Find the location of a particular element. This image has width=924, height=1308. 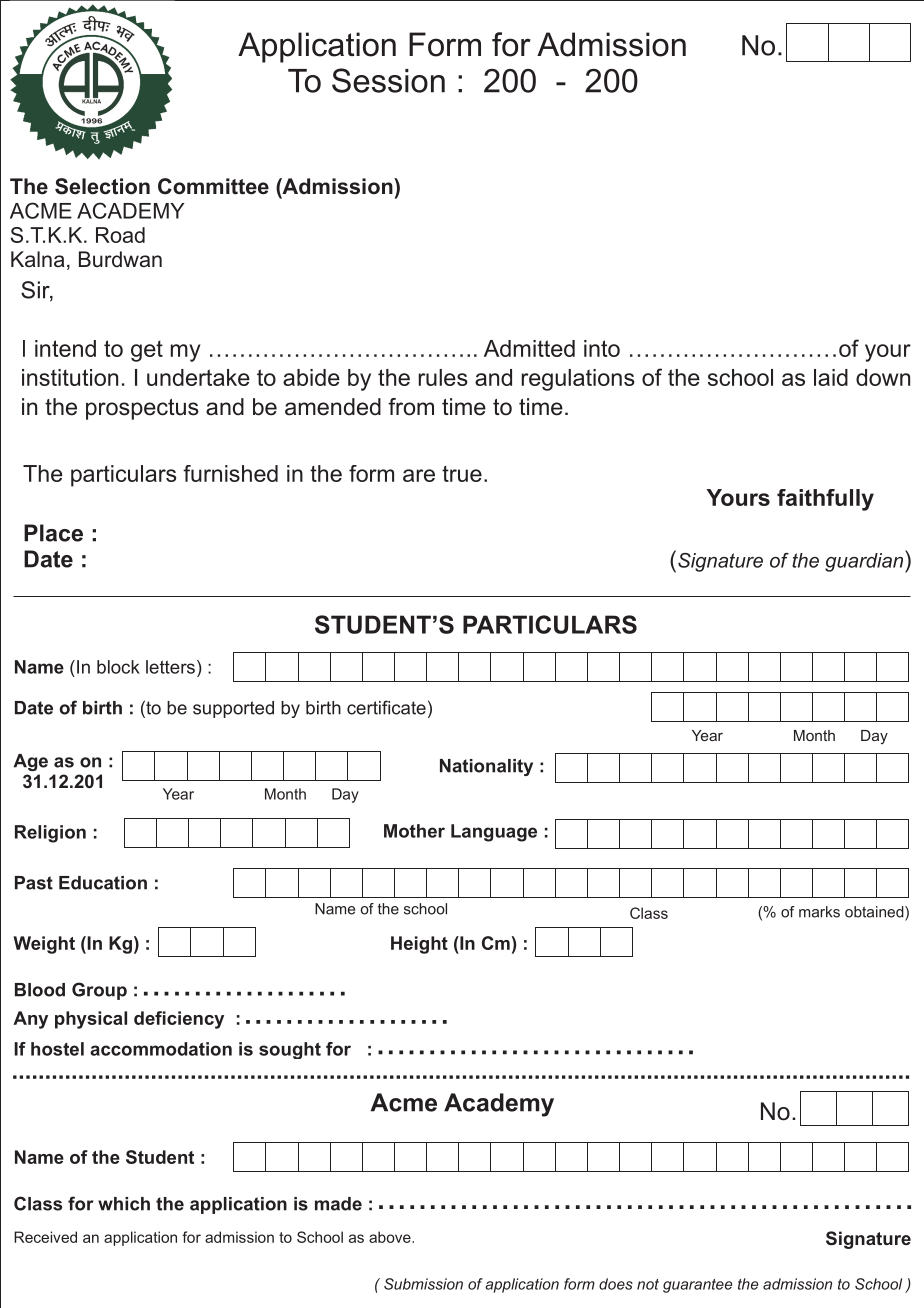

Selection is located at coordinates (102, 186).
